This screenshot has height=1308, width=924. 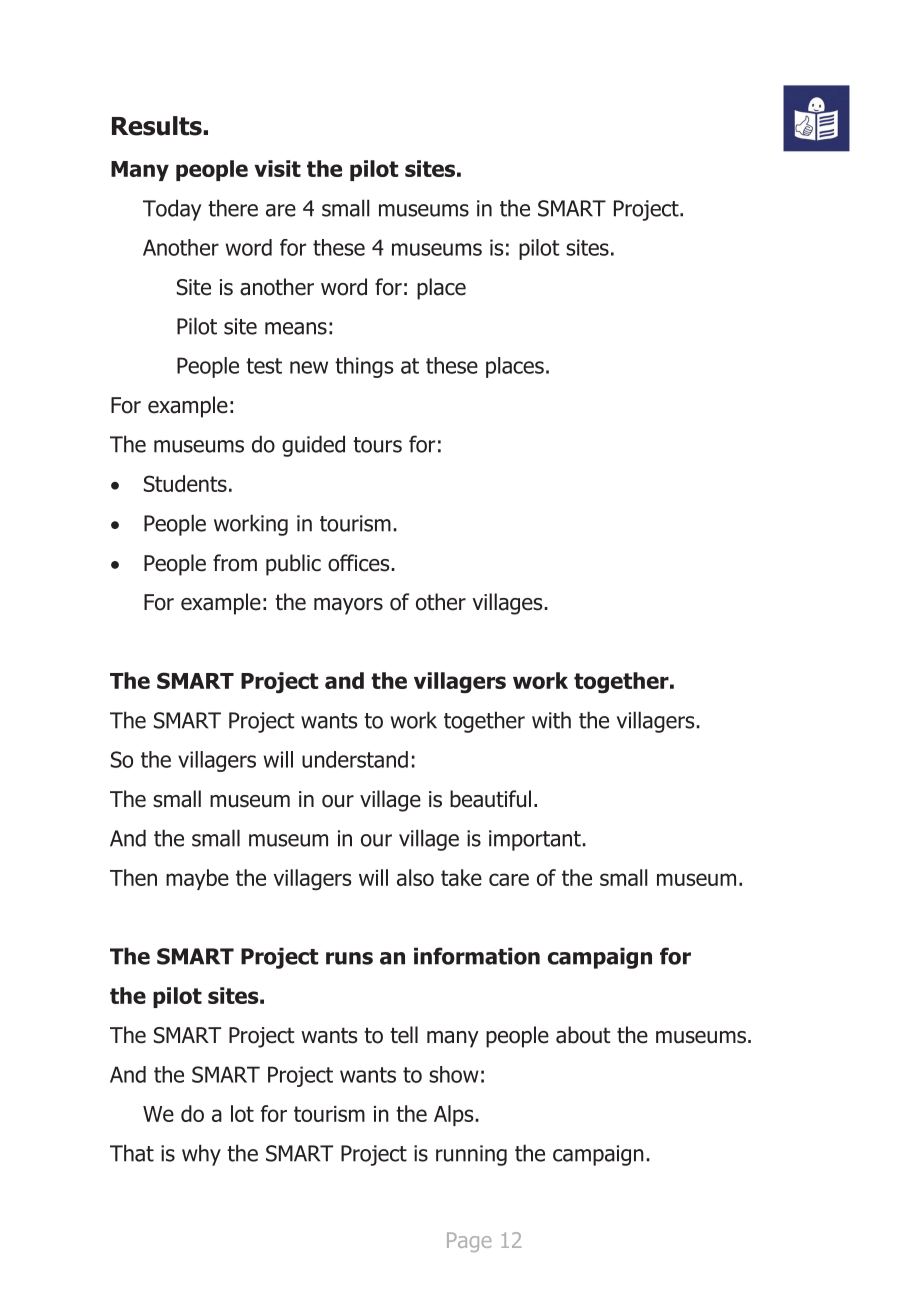 What do you see at coordinates (185, 483) in the screenshot?
I see `Students` at bounding box center [185, 483].
